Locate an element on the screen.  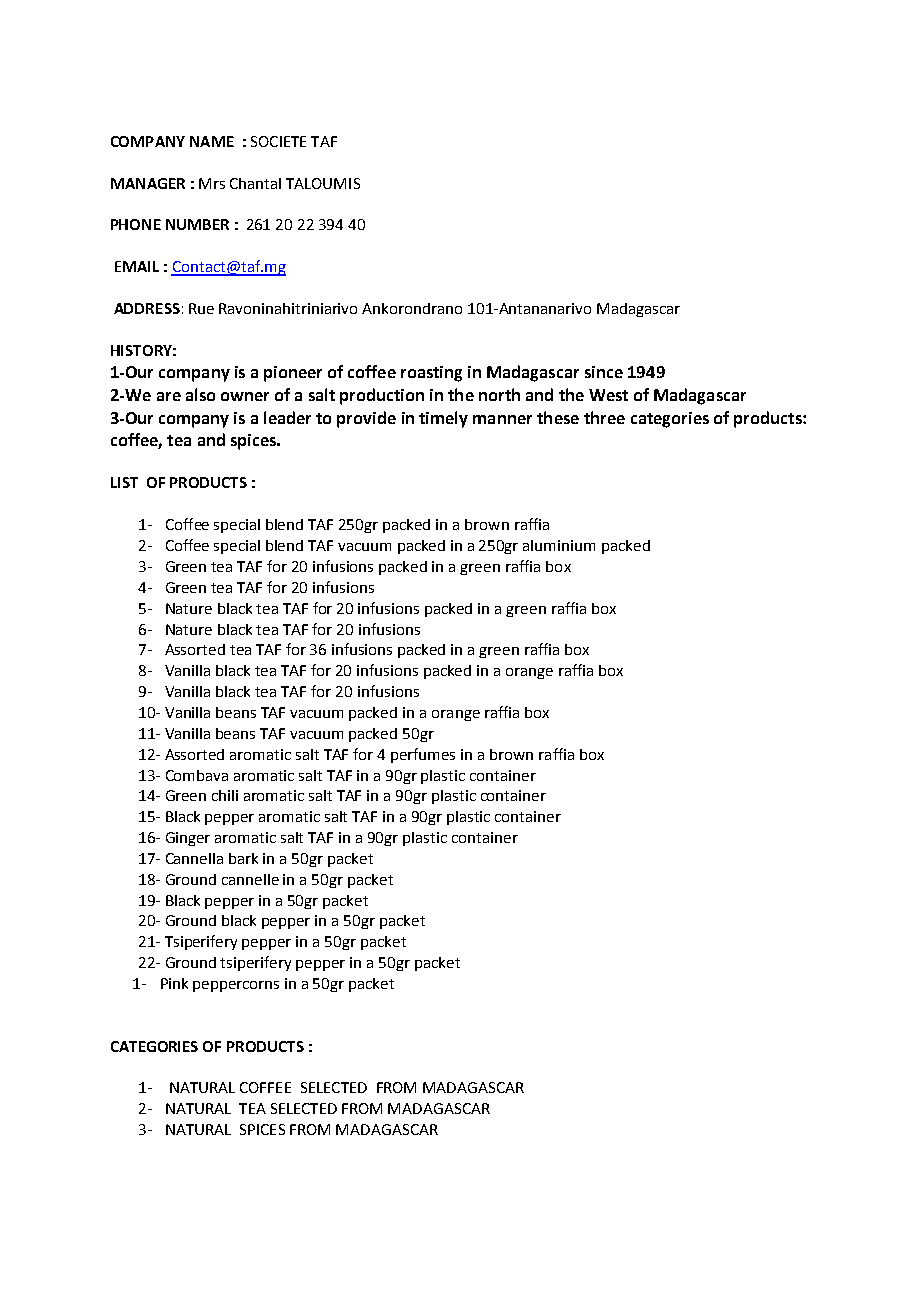
since is located at coordinates (604, 372).
